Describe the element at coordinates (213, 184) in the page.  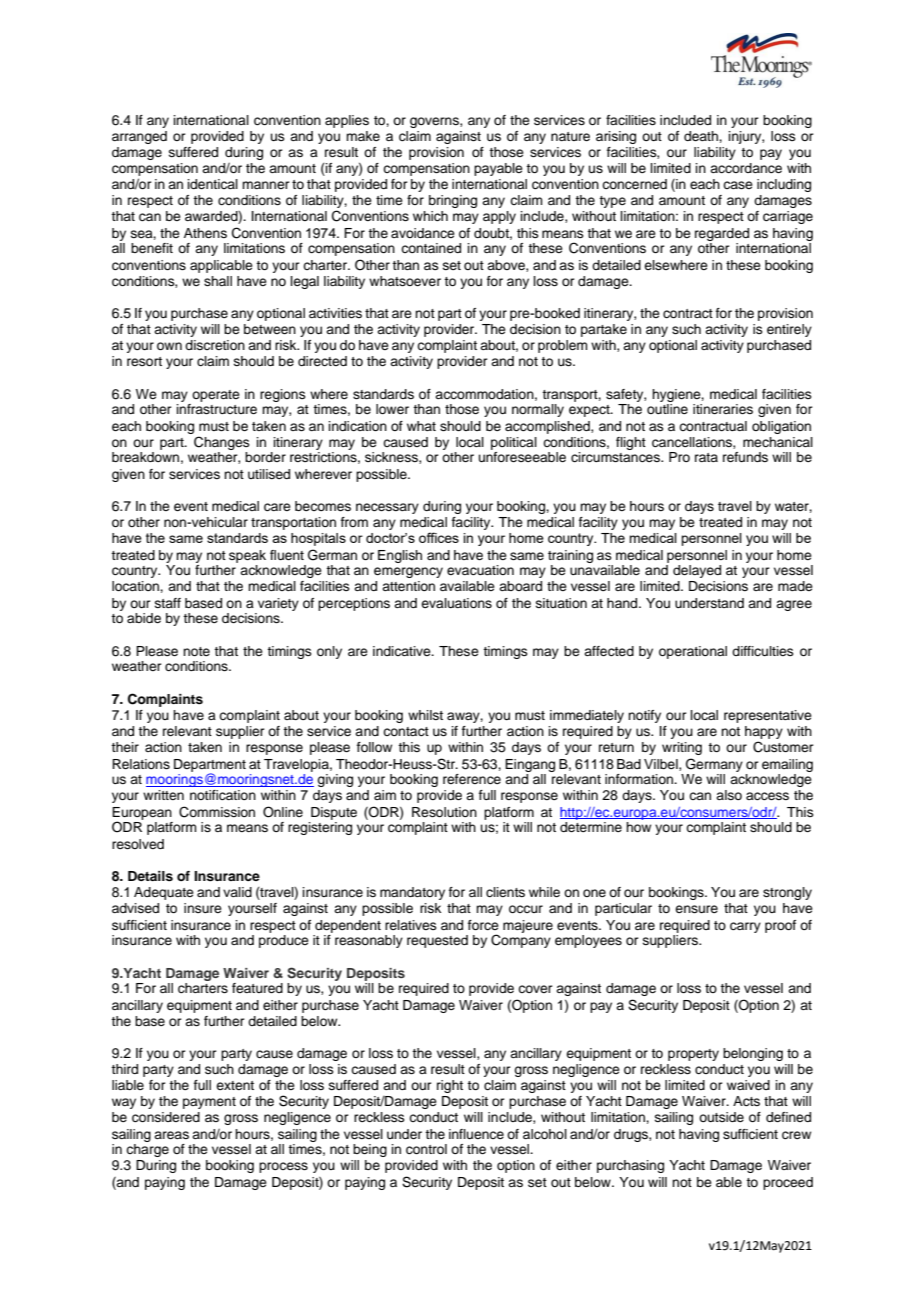
I see `identical` at that location.
